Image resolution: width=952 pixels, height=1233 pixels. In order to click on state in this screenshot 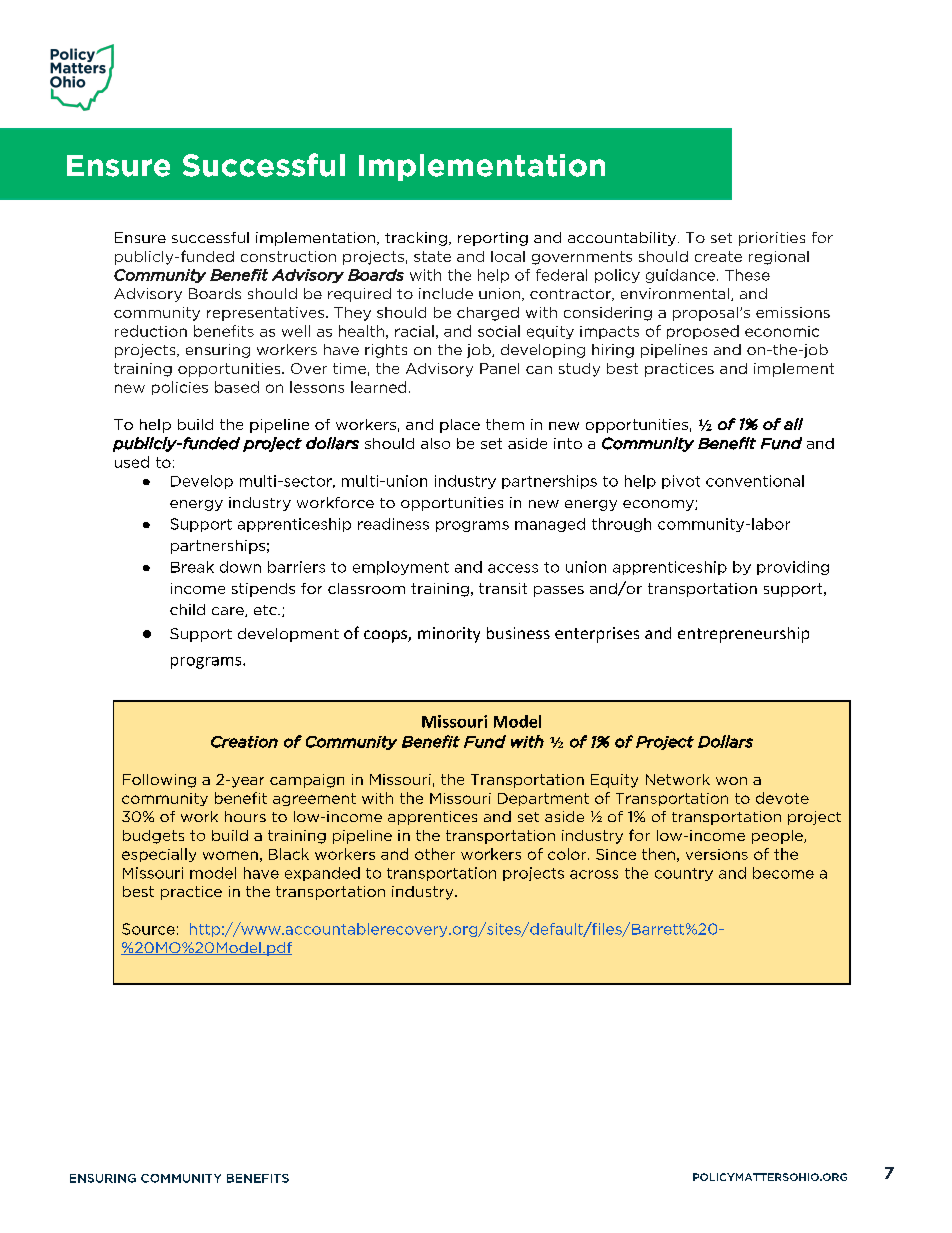, I will do `click(432, 256)`.
